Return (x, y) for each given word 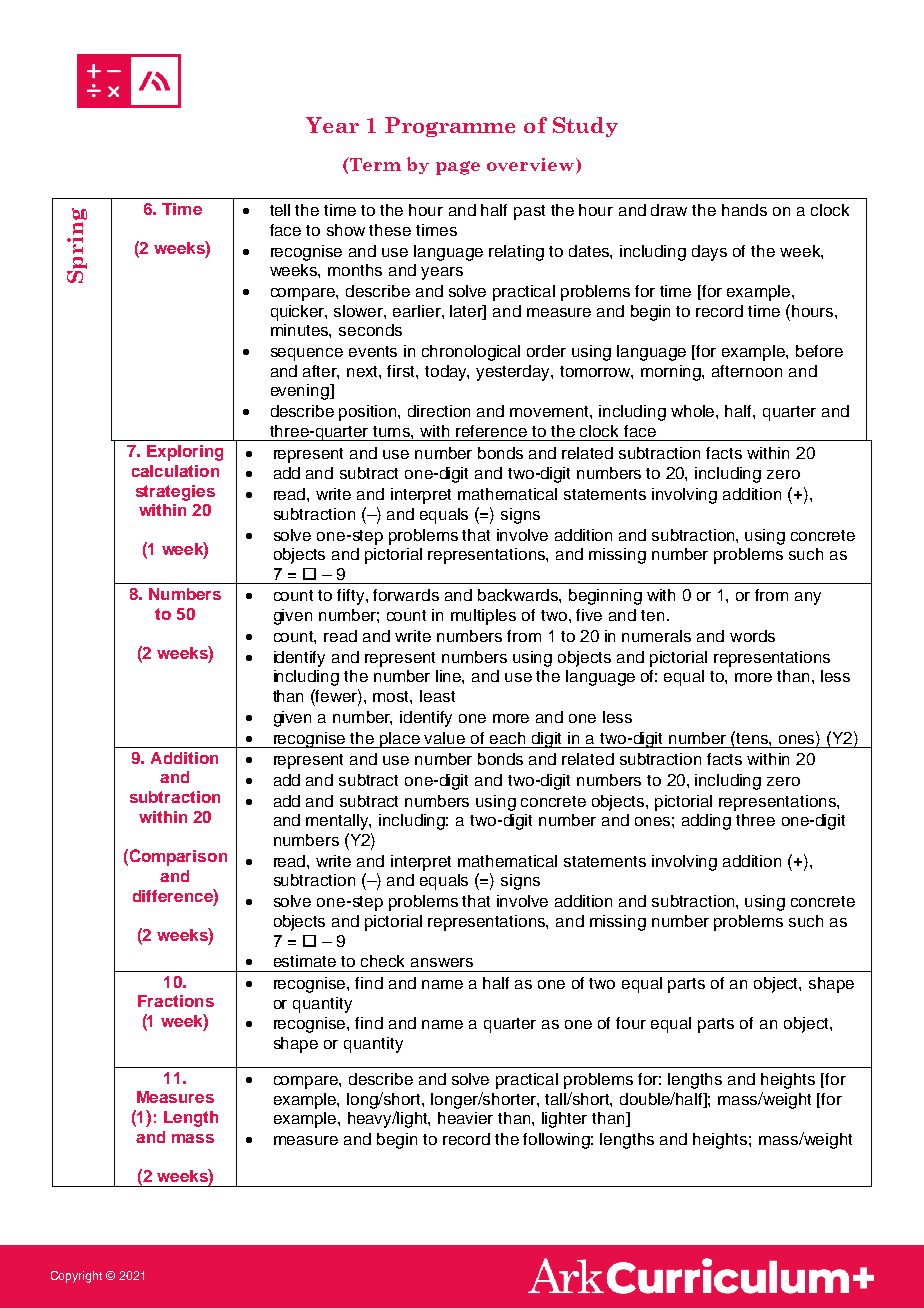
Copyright (76, 1277)
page (458, 168)
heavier (465, 1118)
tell (280, 210)
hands (744, 210)
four (631, 1023)
